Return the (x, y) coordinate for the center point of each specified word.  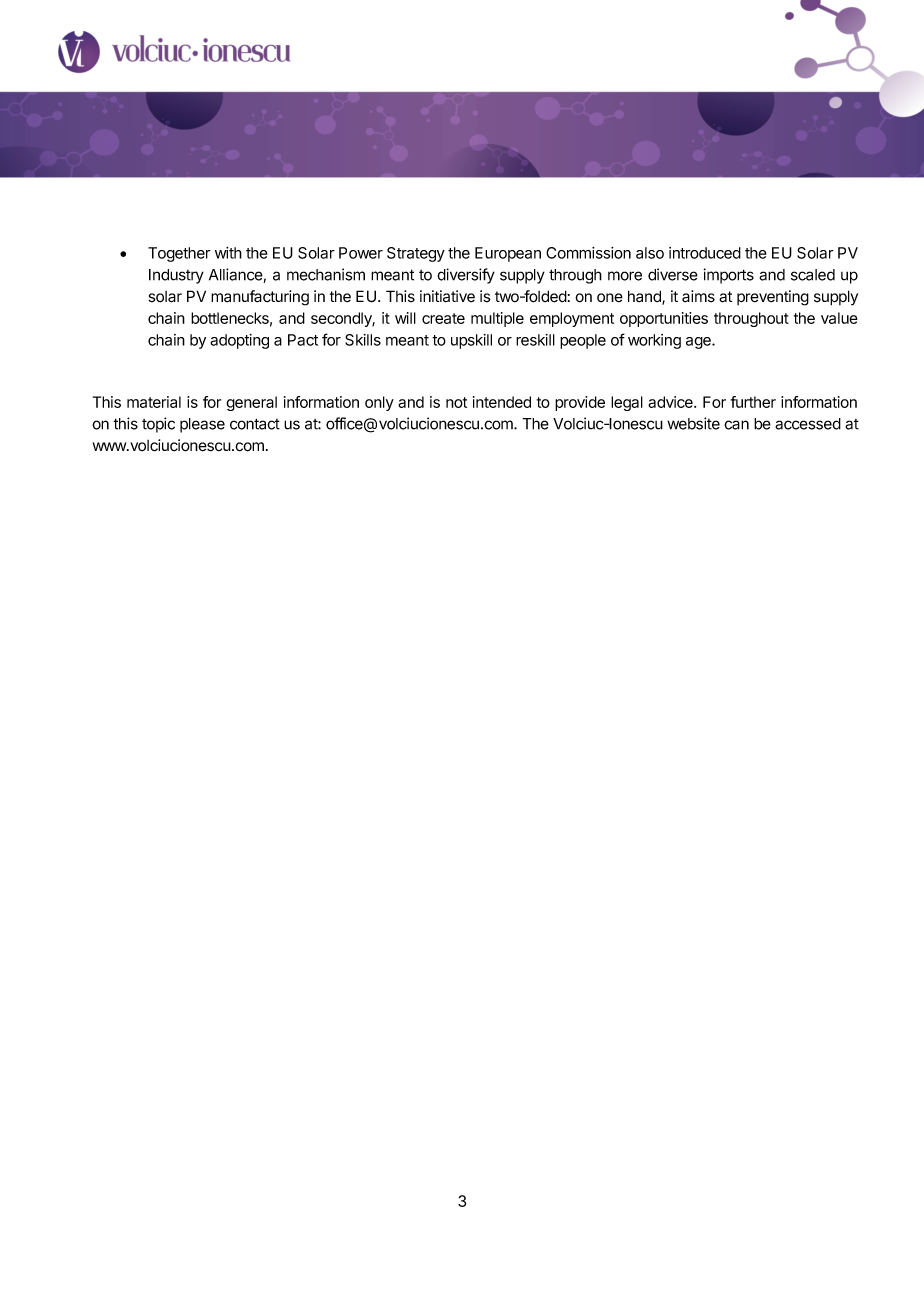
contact (255, 424)
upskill (471, 341)
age (699, 343)
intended (502, 402)
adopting (239, 341)
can (736, 425)
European (508, 254)
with (228, 253)
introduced (705, 253)
